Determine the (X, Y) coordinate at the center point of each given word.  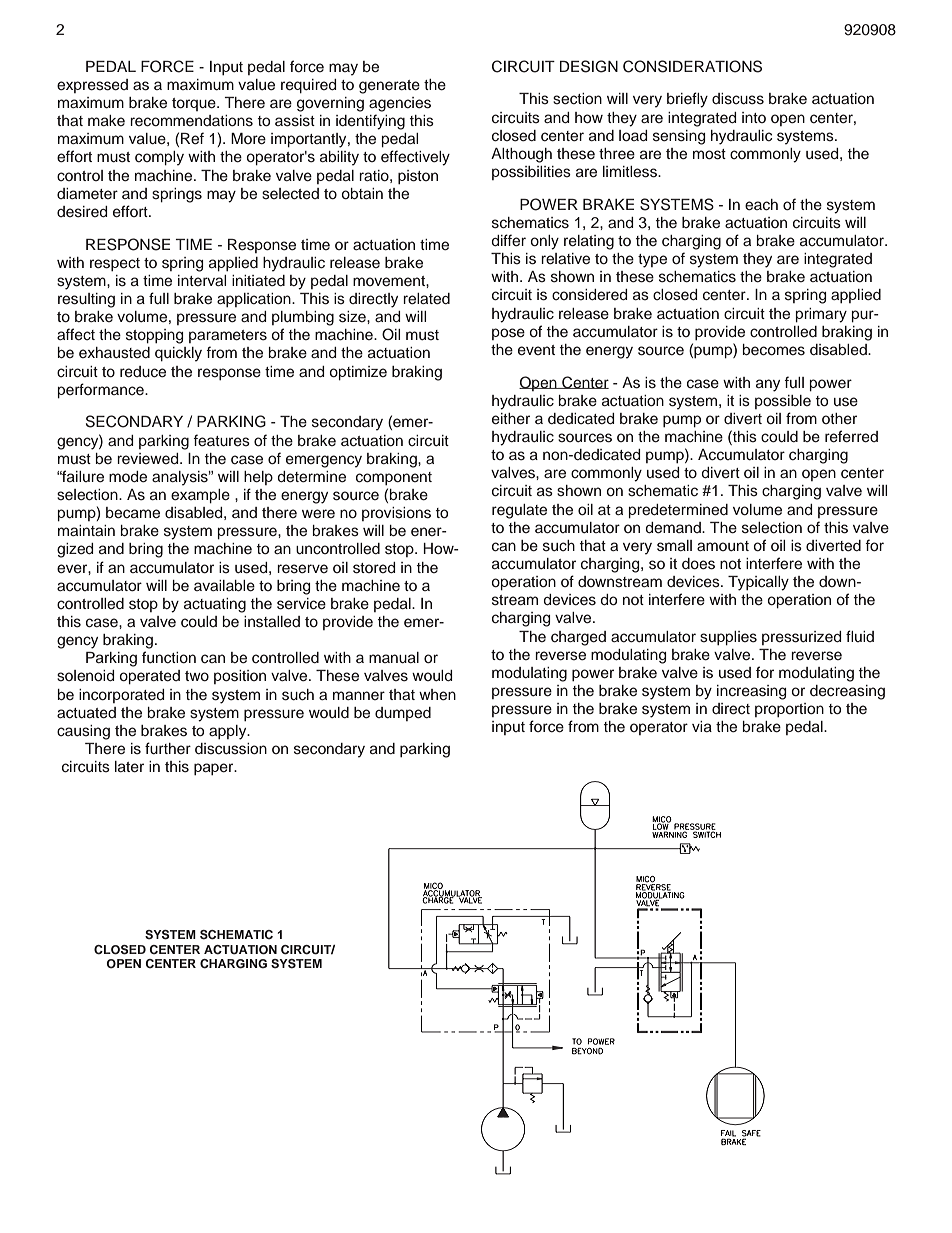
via (702, 726)
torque (195, 104)
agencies (400, 104)
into (754, 117)
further (168, 748)
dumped (403, 714)
